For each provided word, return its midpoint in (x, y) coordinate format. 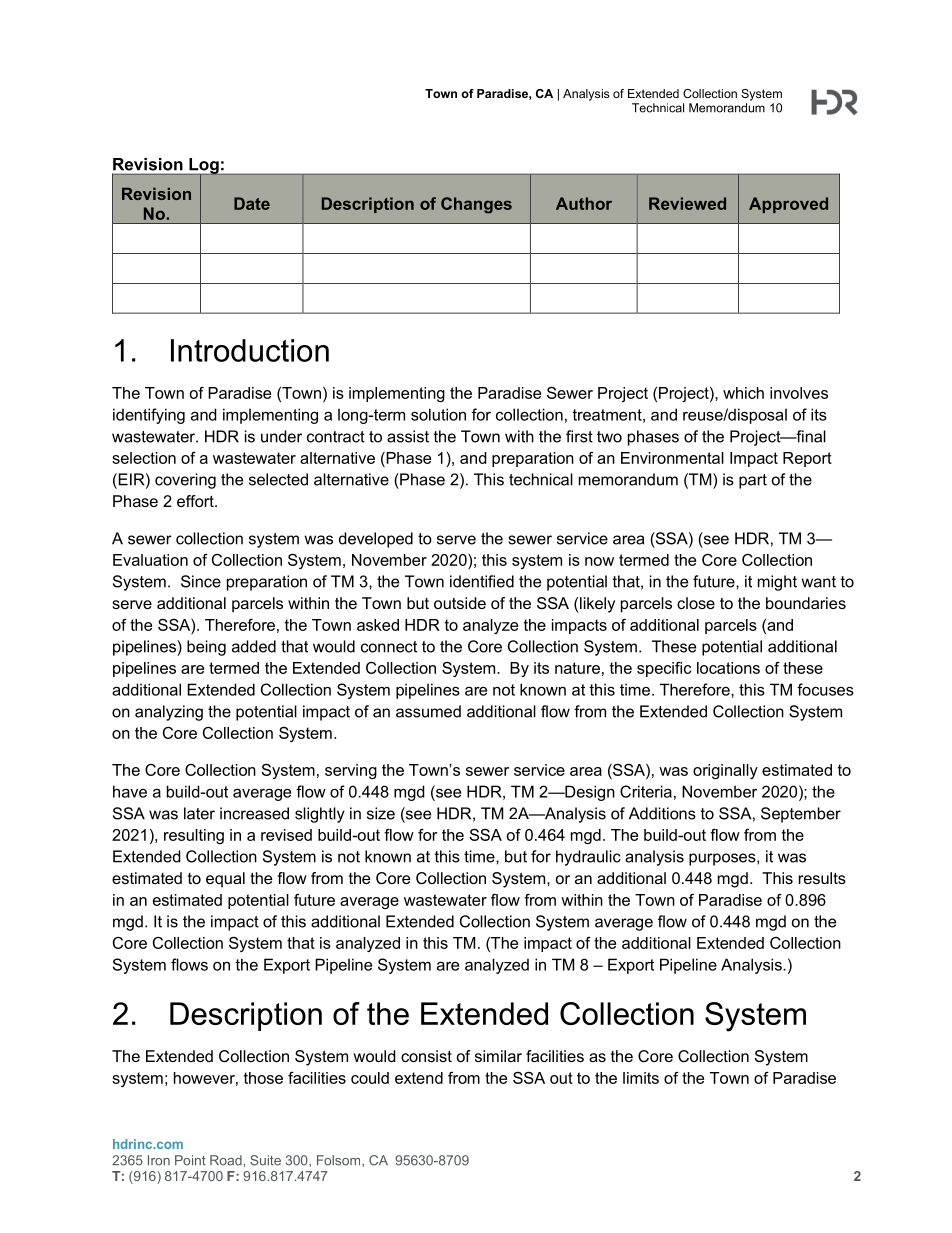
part (753, 481)
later (199, 813)
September (801, 815)
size (381, 813)
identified (482, 581)
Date (252, 203)
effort (196, 501)
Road (226, 1160)
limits (641, 1078)
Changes (476, 205)
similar (498, 1056)
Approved (788, 205)
